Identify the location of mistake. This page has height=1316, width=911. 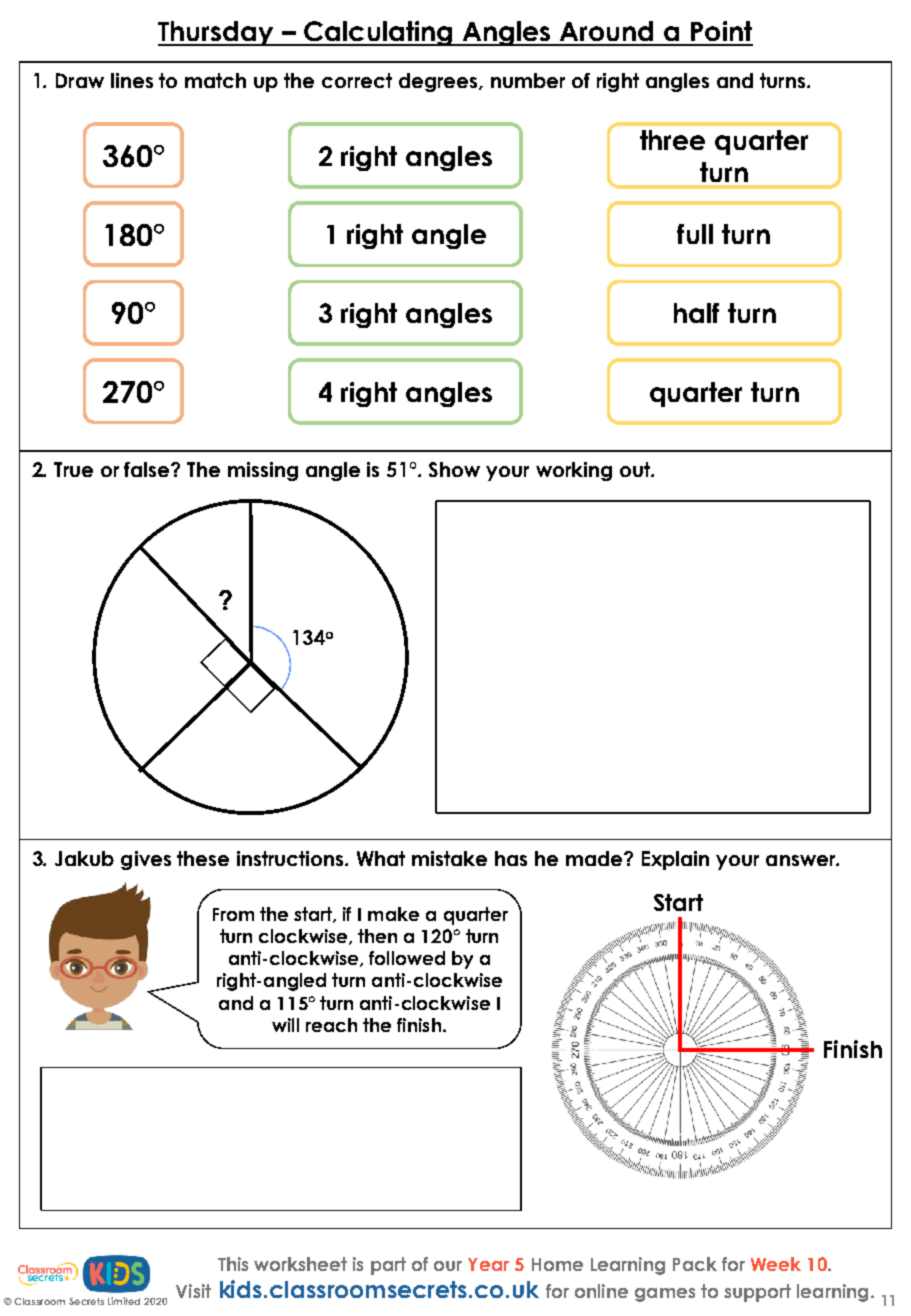
(449, 858).
